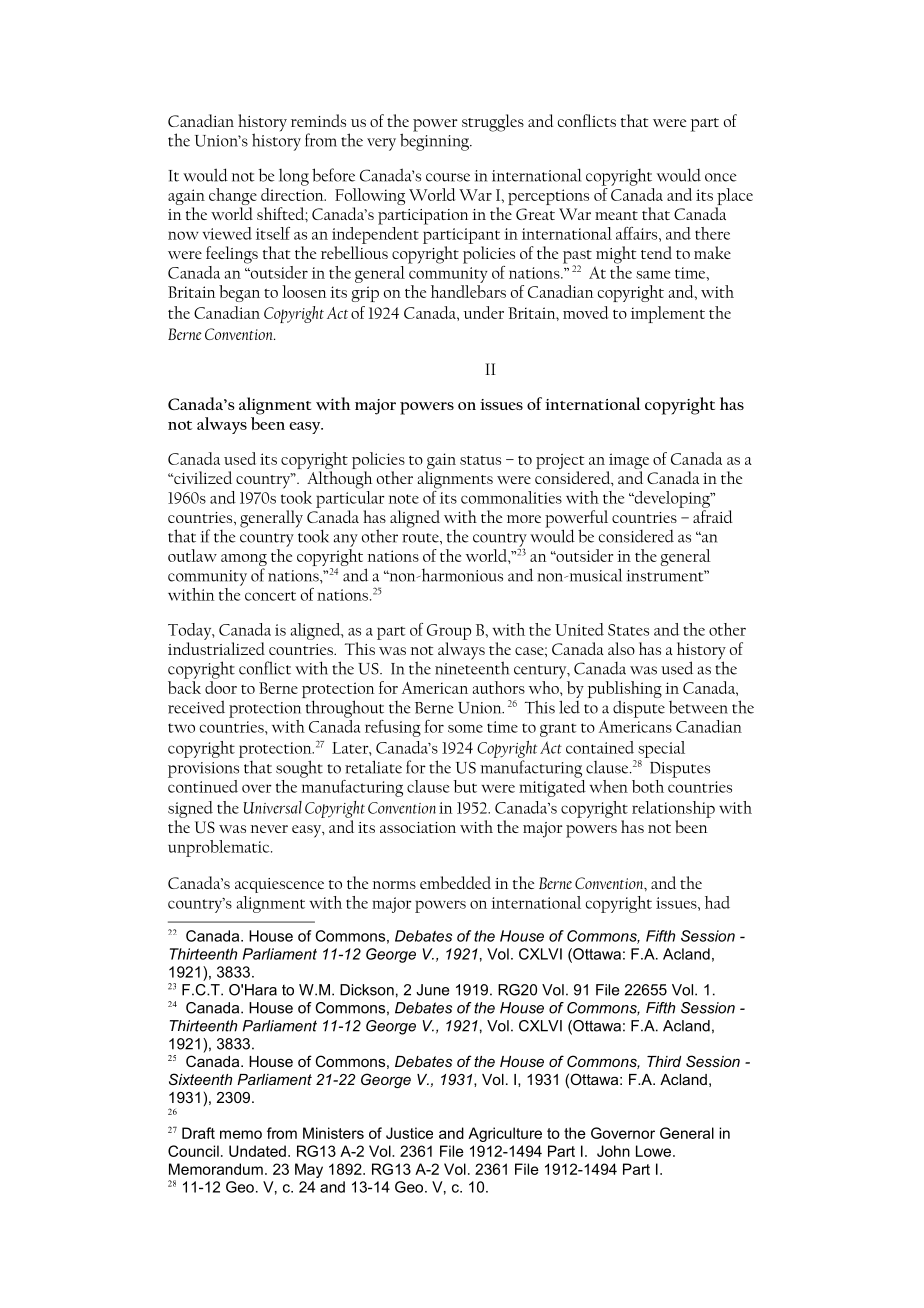 This screenshot has width=924, height=1308. What do you see at coordinates (735, 196) in the screenshot?
I see `place` at bounding box center [735, 196].
